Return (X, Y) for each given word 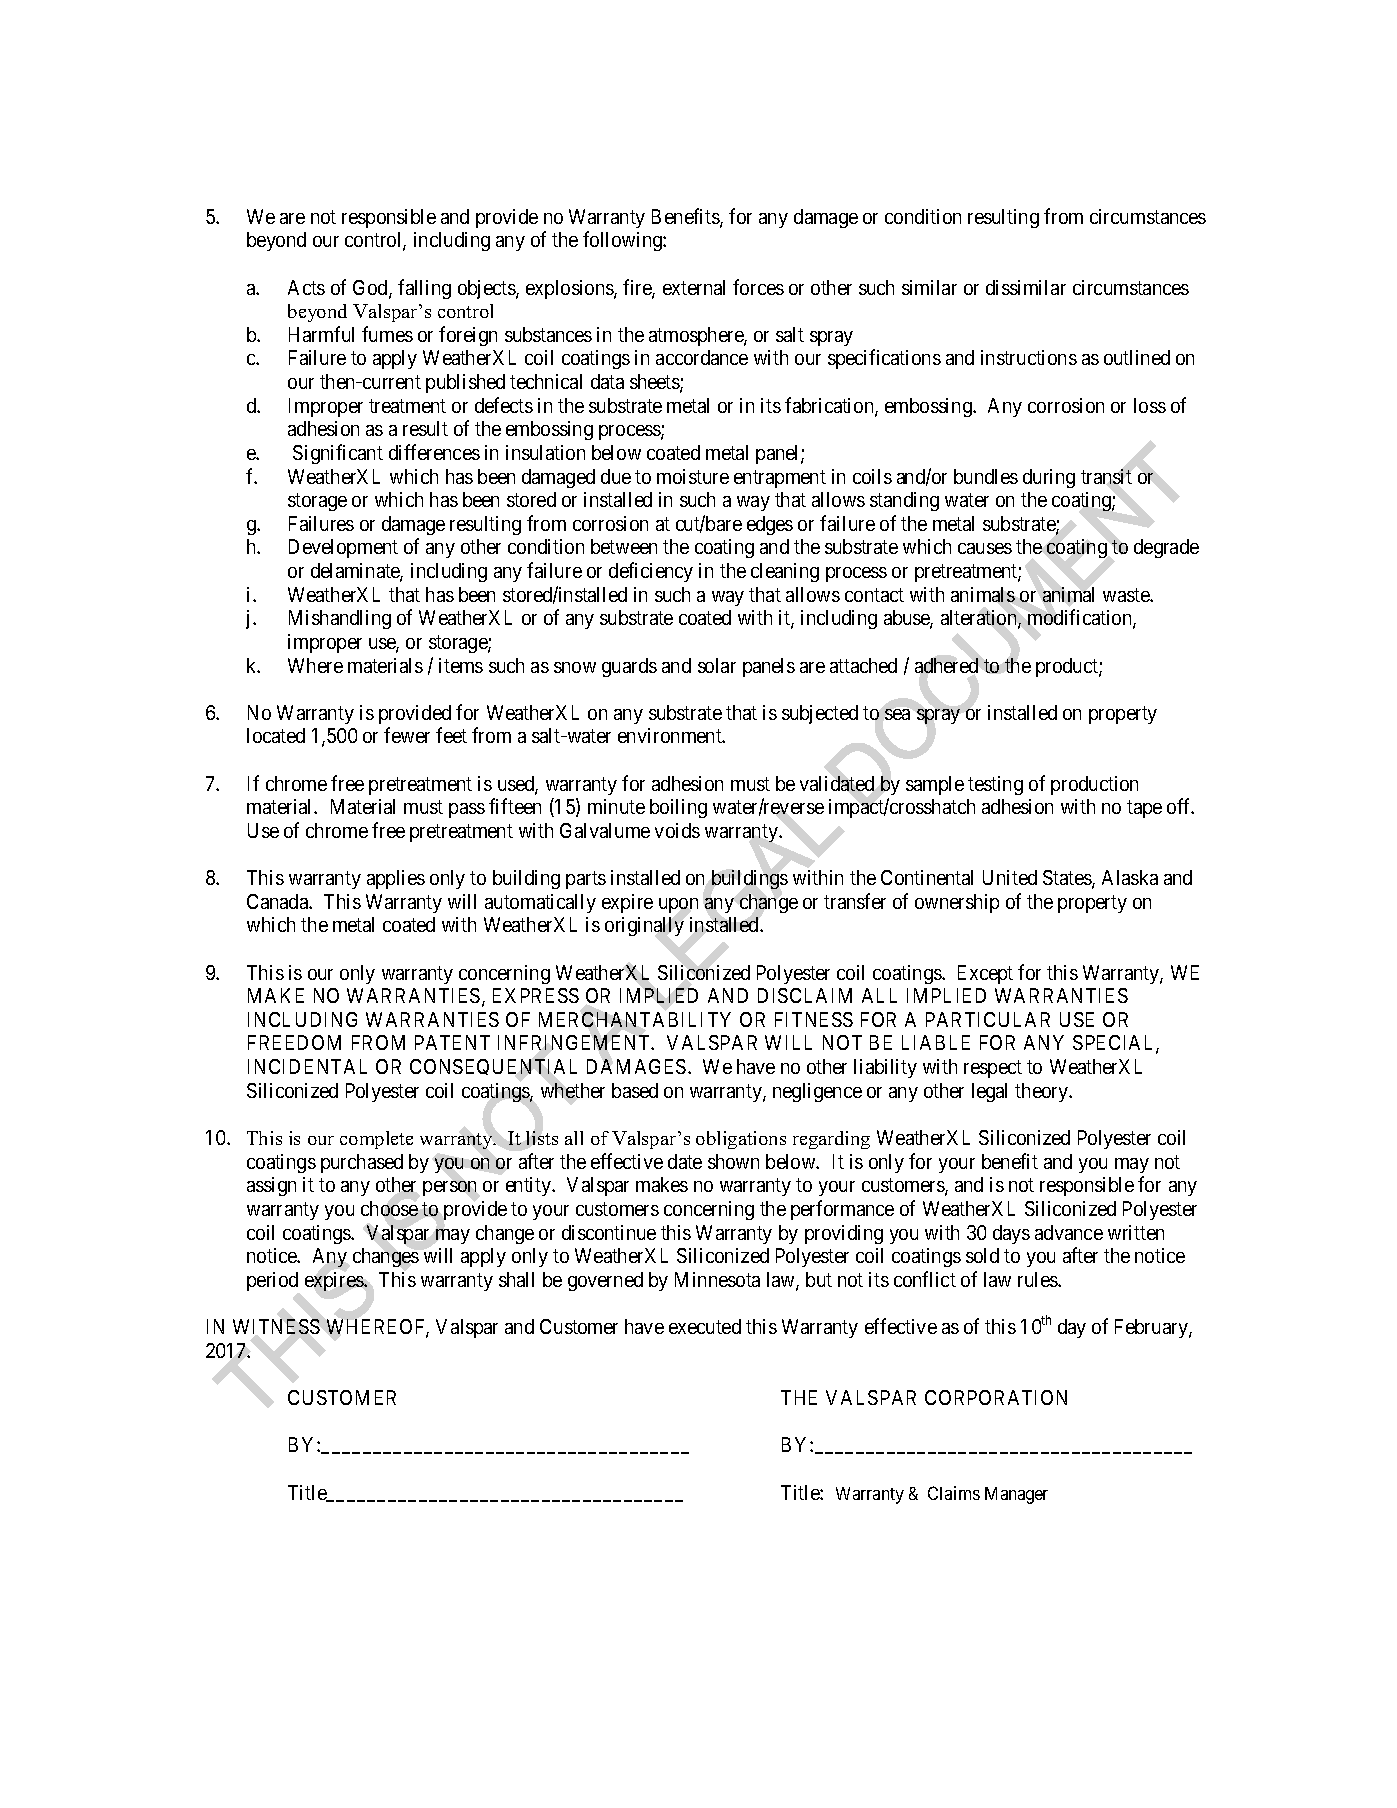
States (1068, 879)
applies (396, 879)
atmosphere (697, 336)
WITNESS (276, 1326)
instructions (1029, 357)
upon (678, 905)
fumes (387, 334)
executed (705, 1326)
